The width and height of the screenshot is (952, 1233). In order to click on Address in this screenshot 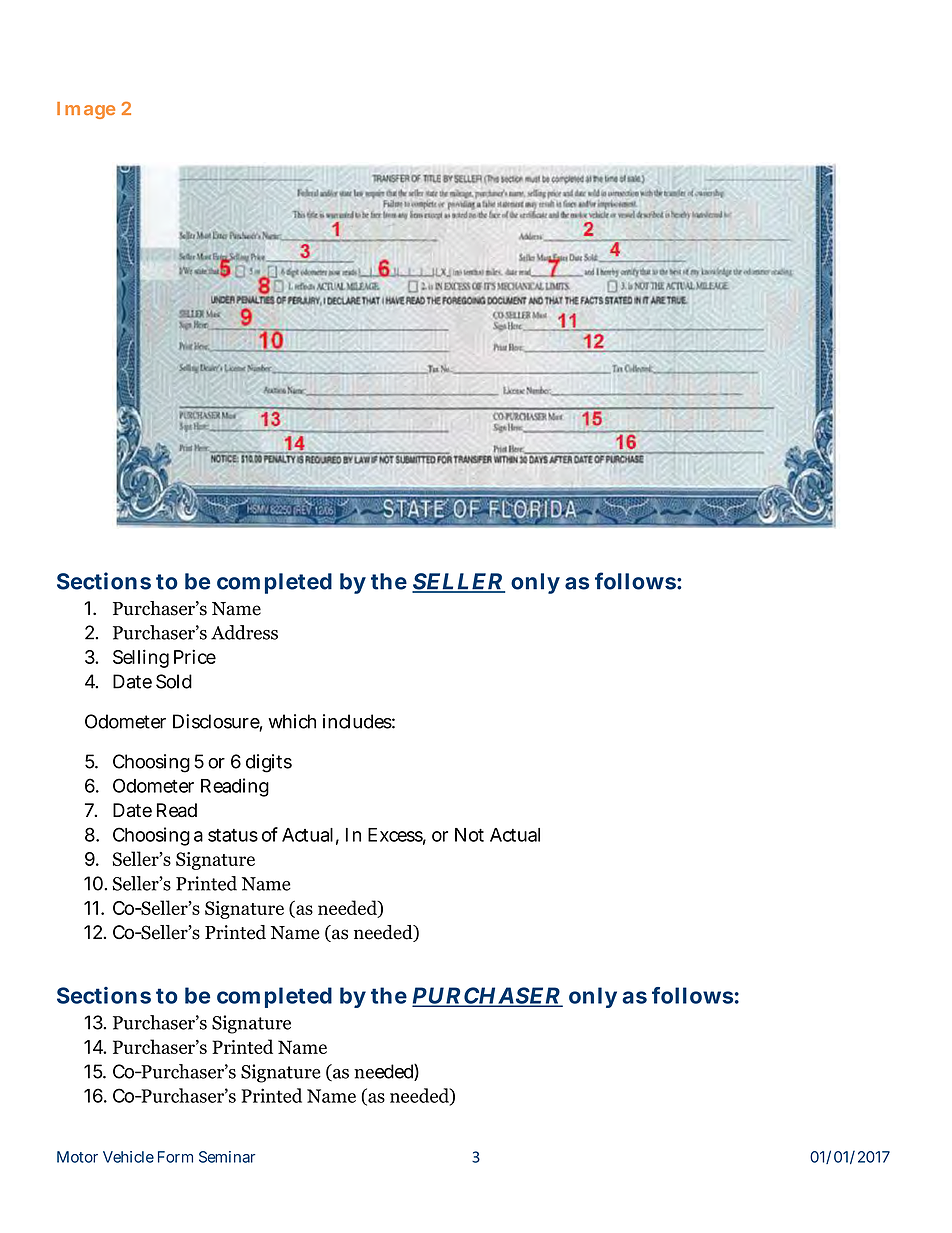, I will do `click(244, 632)`.
